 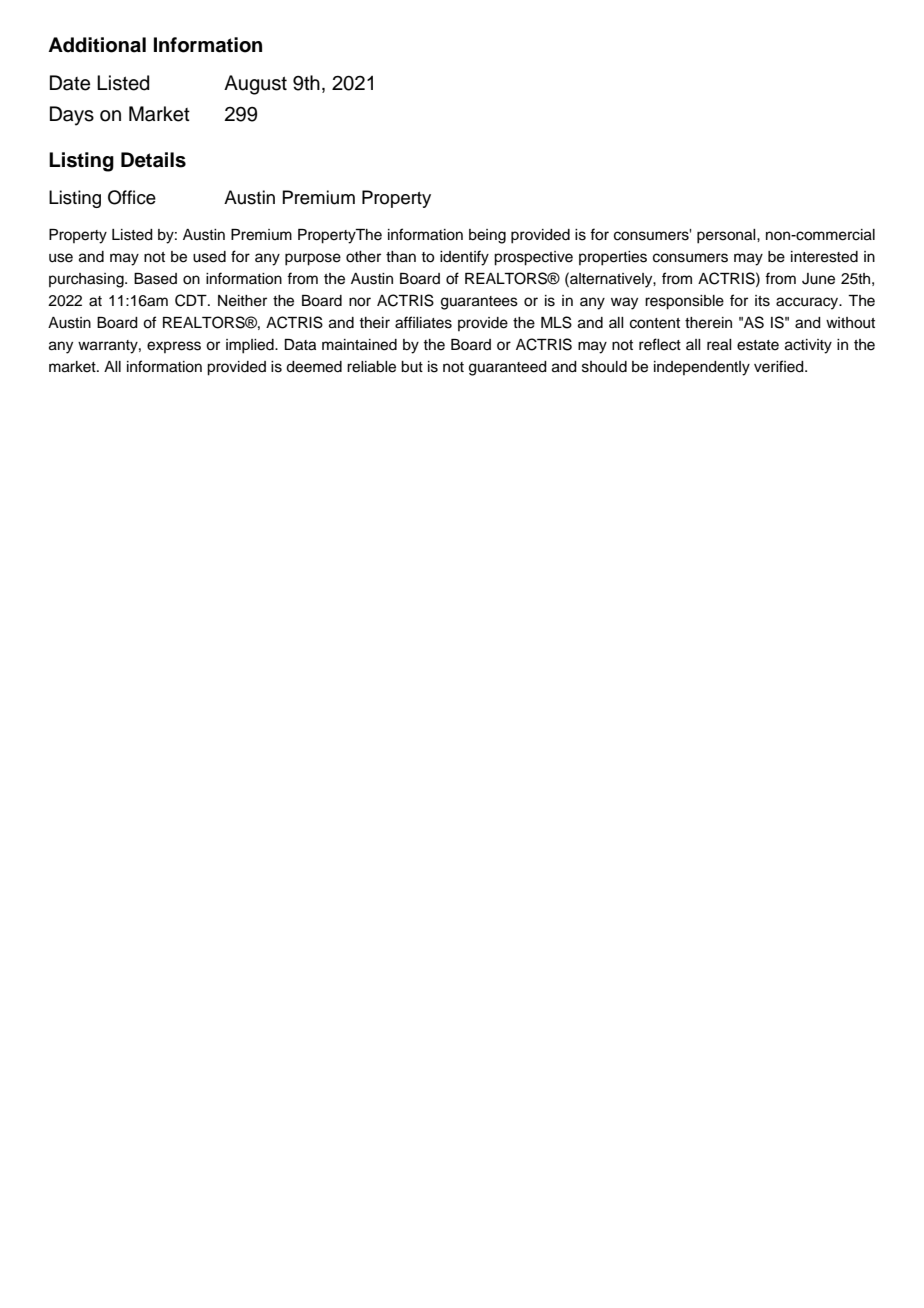 What do you see at coordinates (72, 116) in the screenshot?
I see `Days` at bounding box center [72, 116].
